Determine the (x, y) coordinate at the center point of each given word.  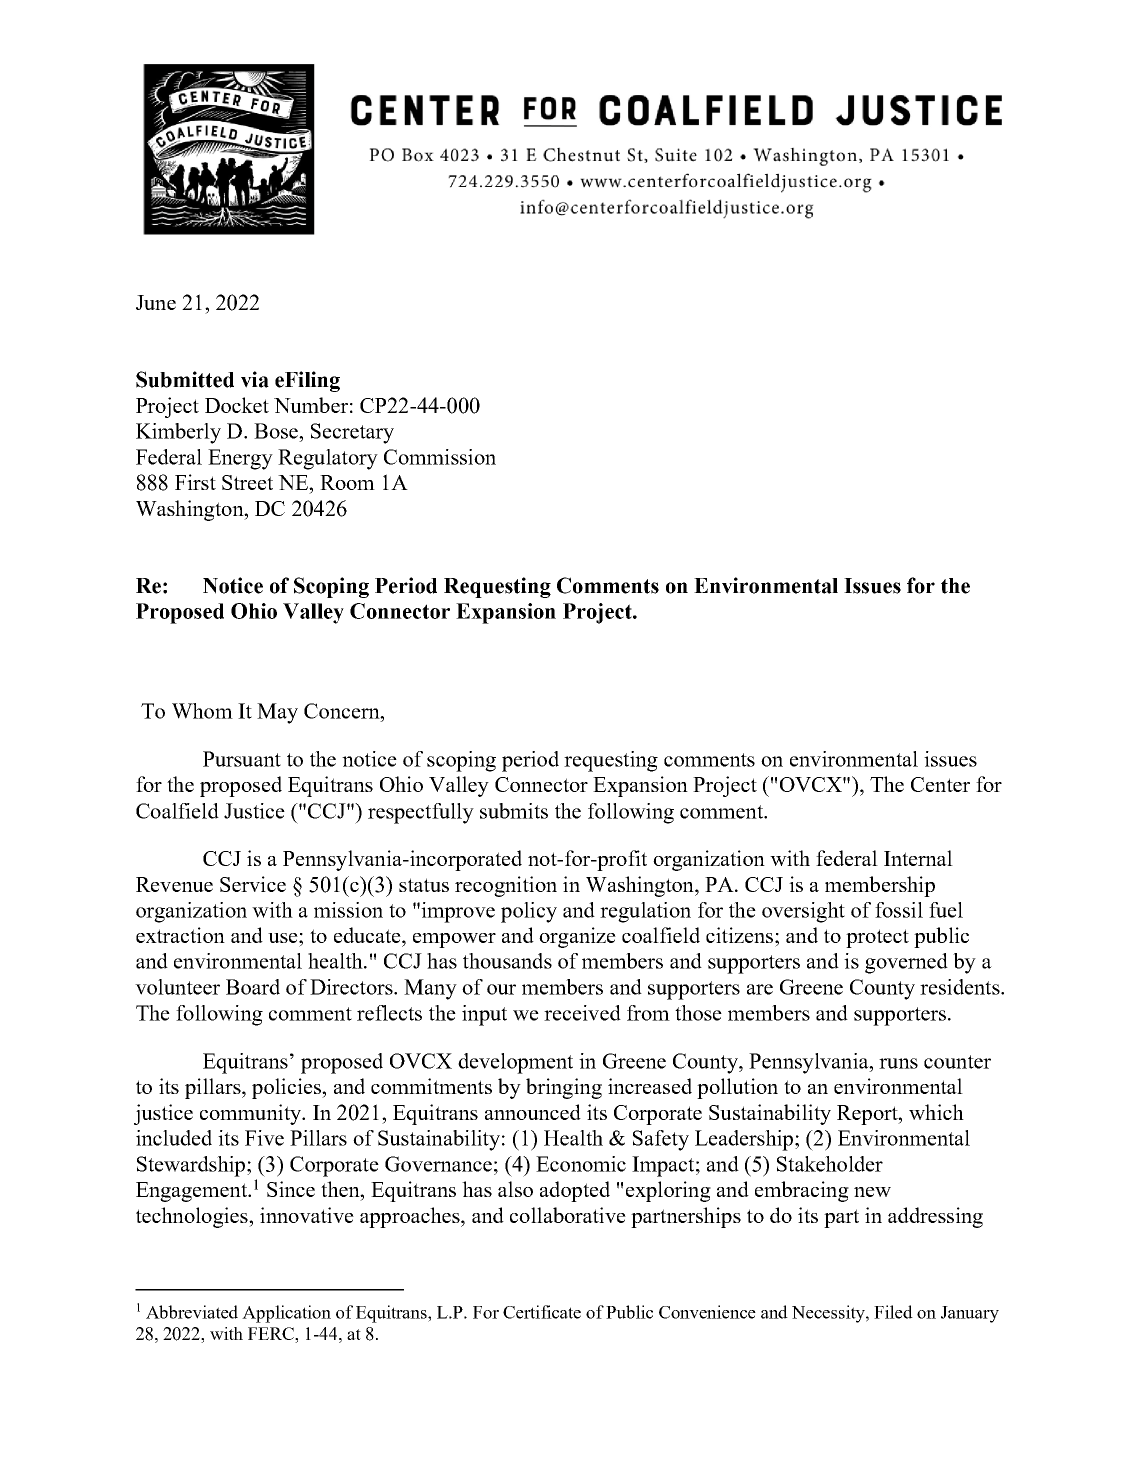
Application (286, 1314)
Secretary (352, 433)
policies (287, 1088)
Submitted (185, 379)
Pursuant (242, 759)
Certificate (542, 1312)
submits (514, 811)
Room (347, 482)
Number (311, 405)
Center (940, 784)
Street (247, 482)
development (515, 1063)
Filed (893, 1312)
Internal (918, 858)
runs (898, 1063)
